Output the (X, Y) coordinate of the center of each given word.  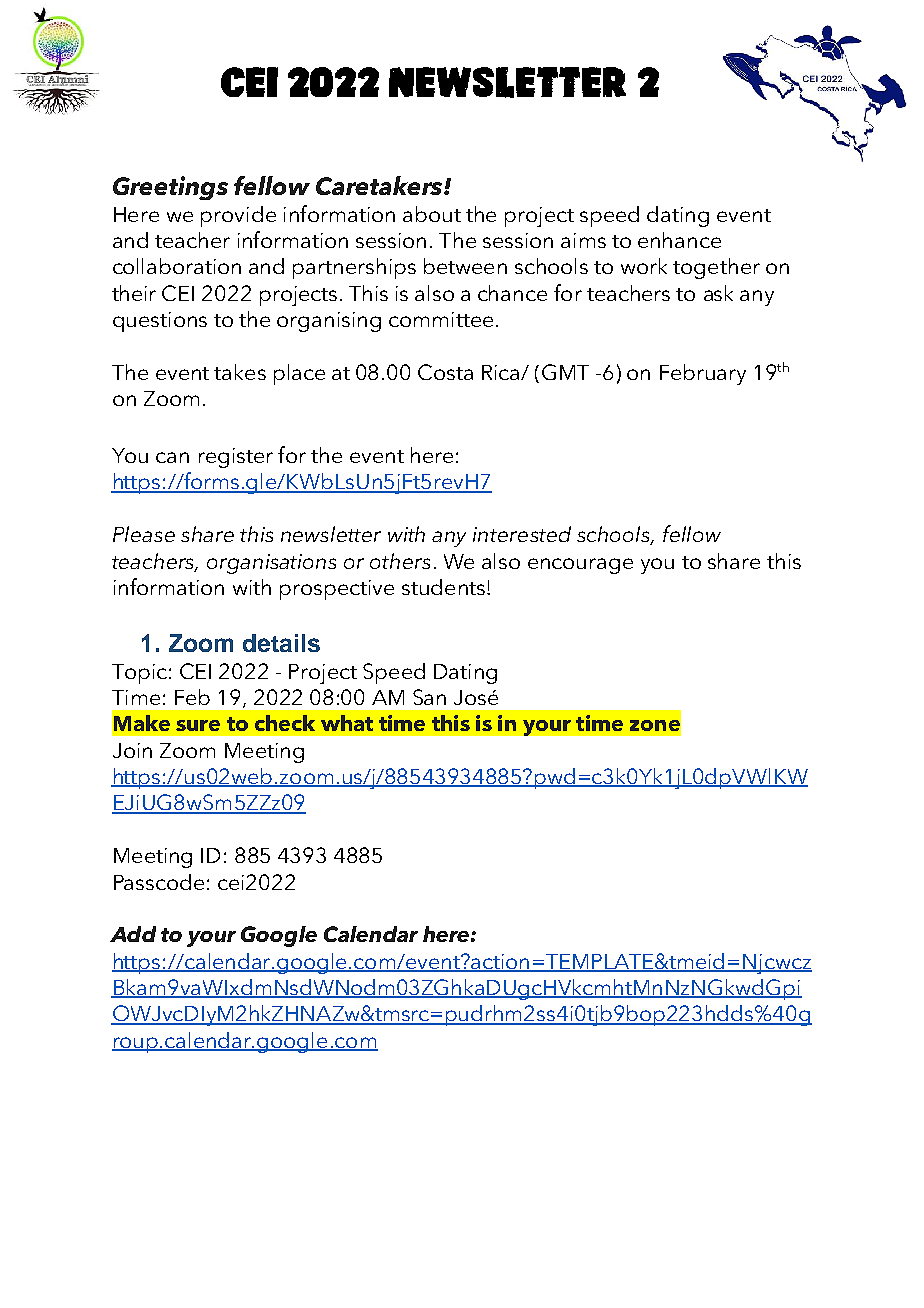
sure (198, 725)
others (400, 561)
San (429, 697)
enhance (679, 240)
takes (240, 372)
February (703, 374)
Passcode (159, 882)
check (285, 723)
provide (238, 216)
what (347, 723)
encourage (580, 566)
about (432, 214)
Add (133, 934)
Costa (445, 372)
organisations (271, 564)
